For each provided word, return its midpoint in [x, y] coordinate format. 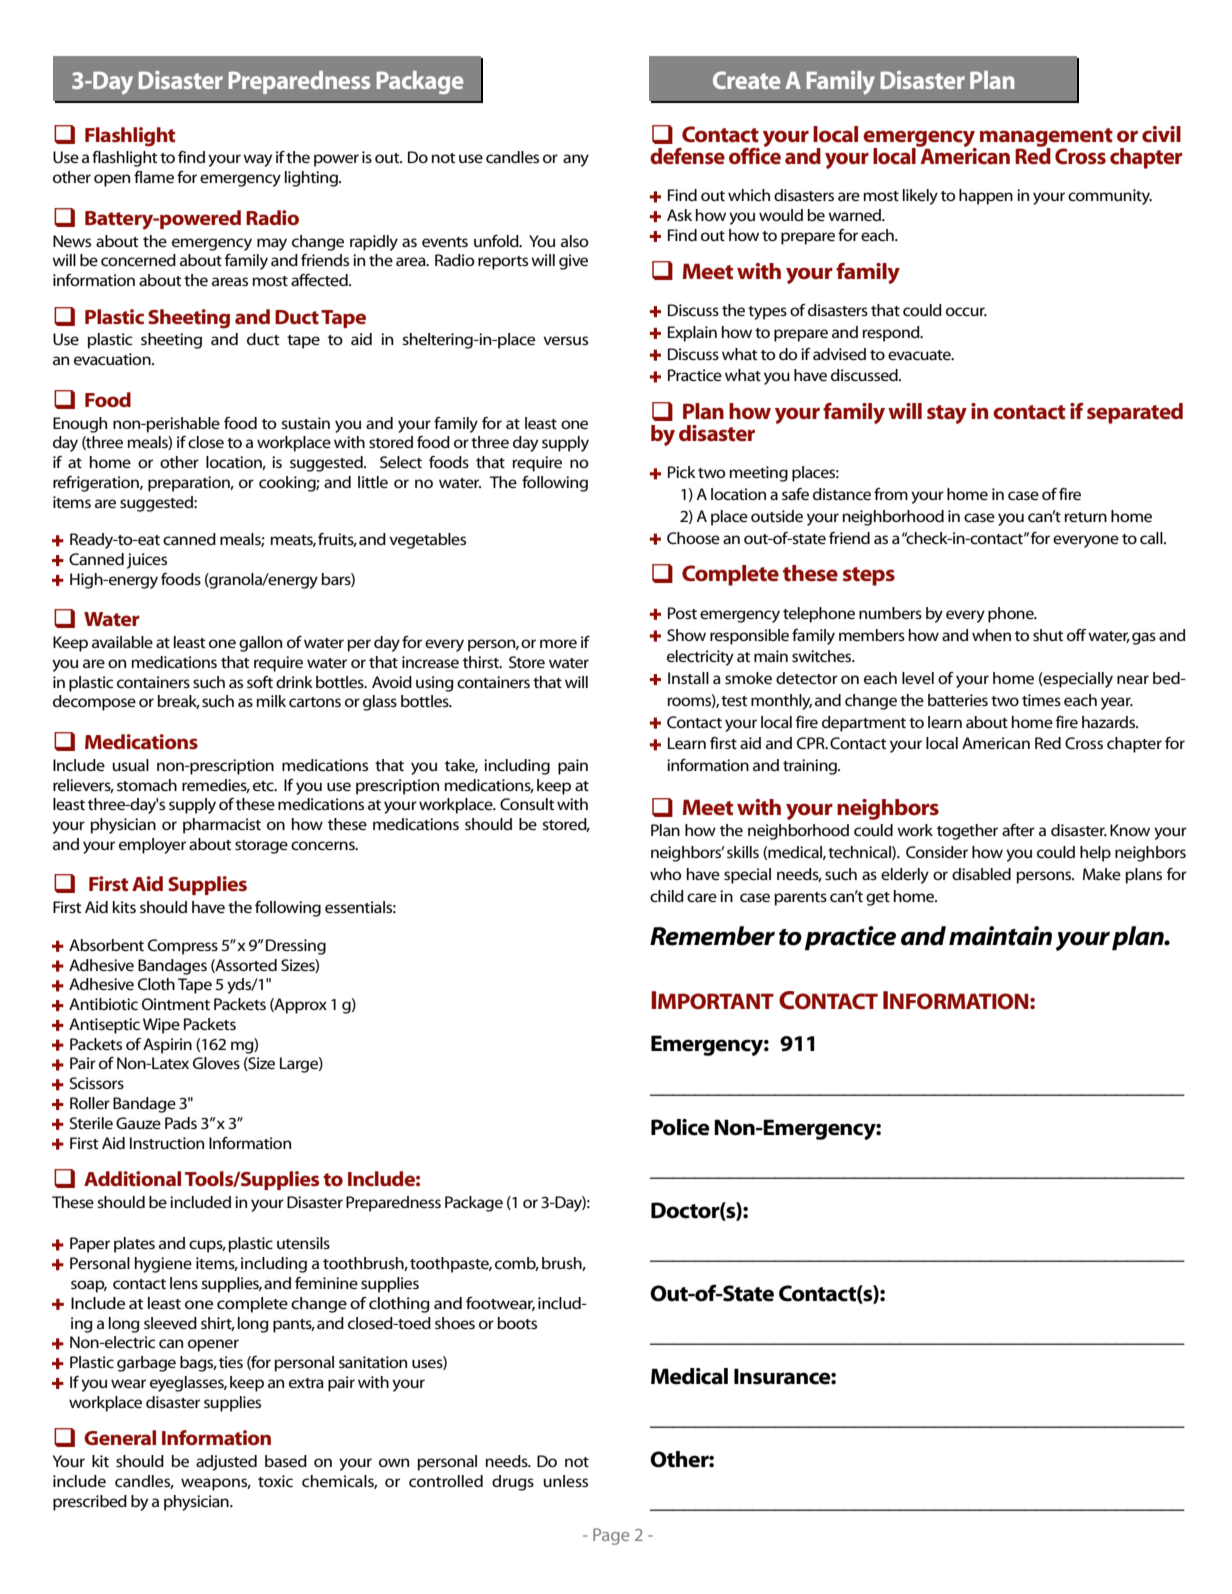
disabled [981, 874]
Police [680, 1127]
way [257, 160]
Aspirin [167, 1046]
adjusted [226, 1463]
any [576, 160]
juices [147, 561]
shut [1048, 635]
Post [682, 613]
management [1046, 138]
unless [565, 1481]
